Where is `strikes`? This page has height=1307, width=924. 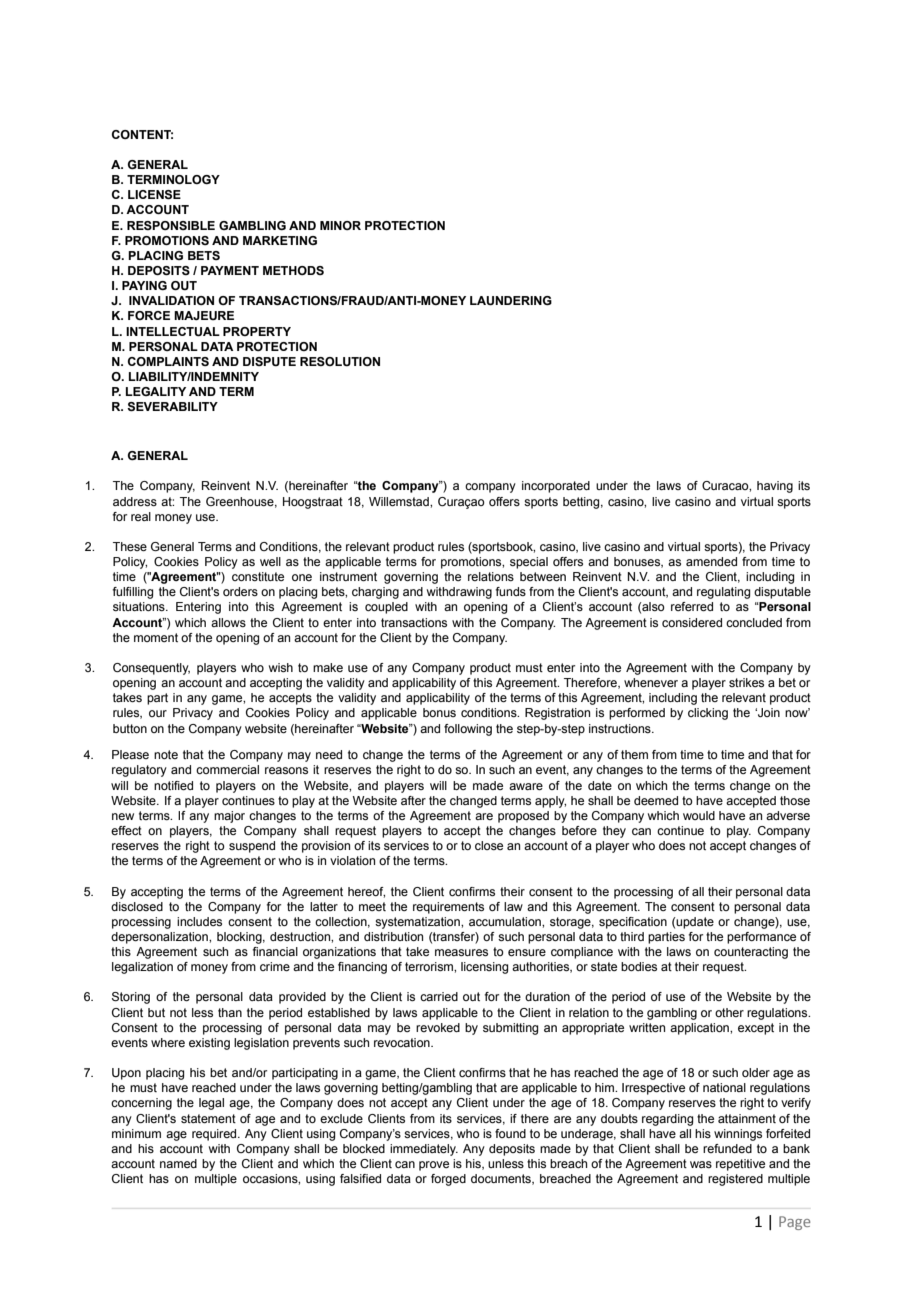
strikes is located at coordinates (746, 682).
